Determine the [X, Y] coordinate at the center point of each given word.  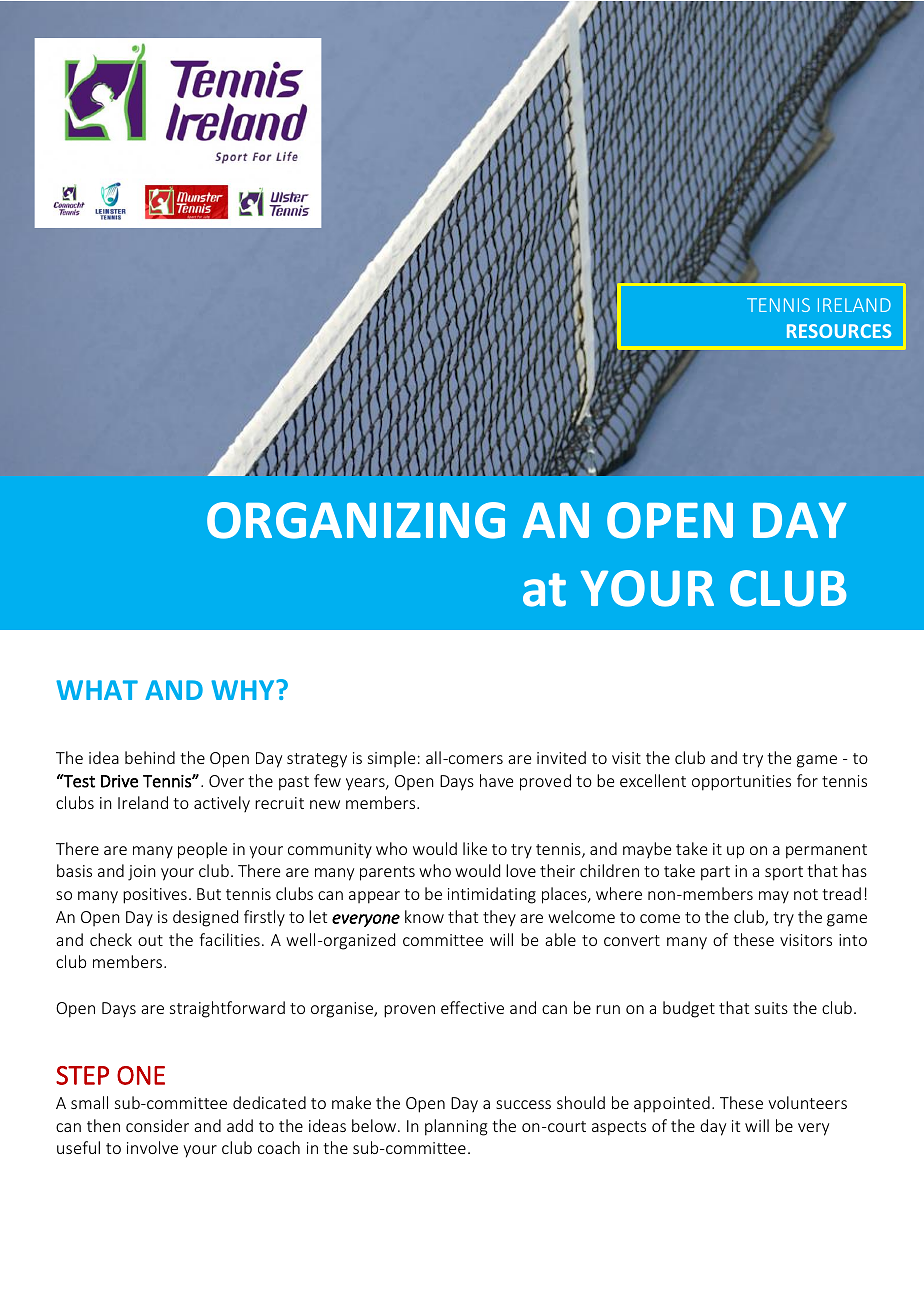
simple [391, 759]
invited [561, 757]
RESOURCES [839, 331]
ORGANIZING [356, 520]
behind [150, 757]
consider [157, 1125]
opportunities [741, 783]
